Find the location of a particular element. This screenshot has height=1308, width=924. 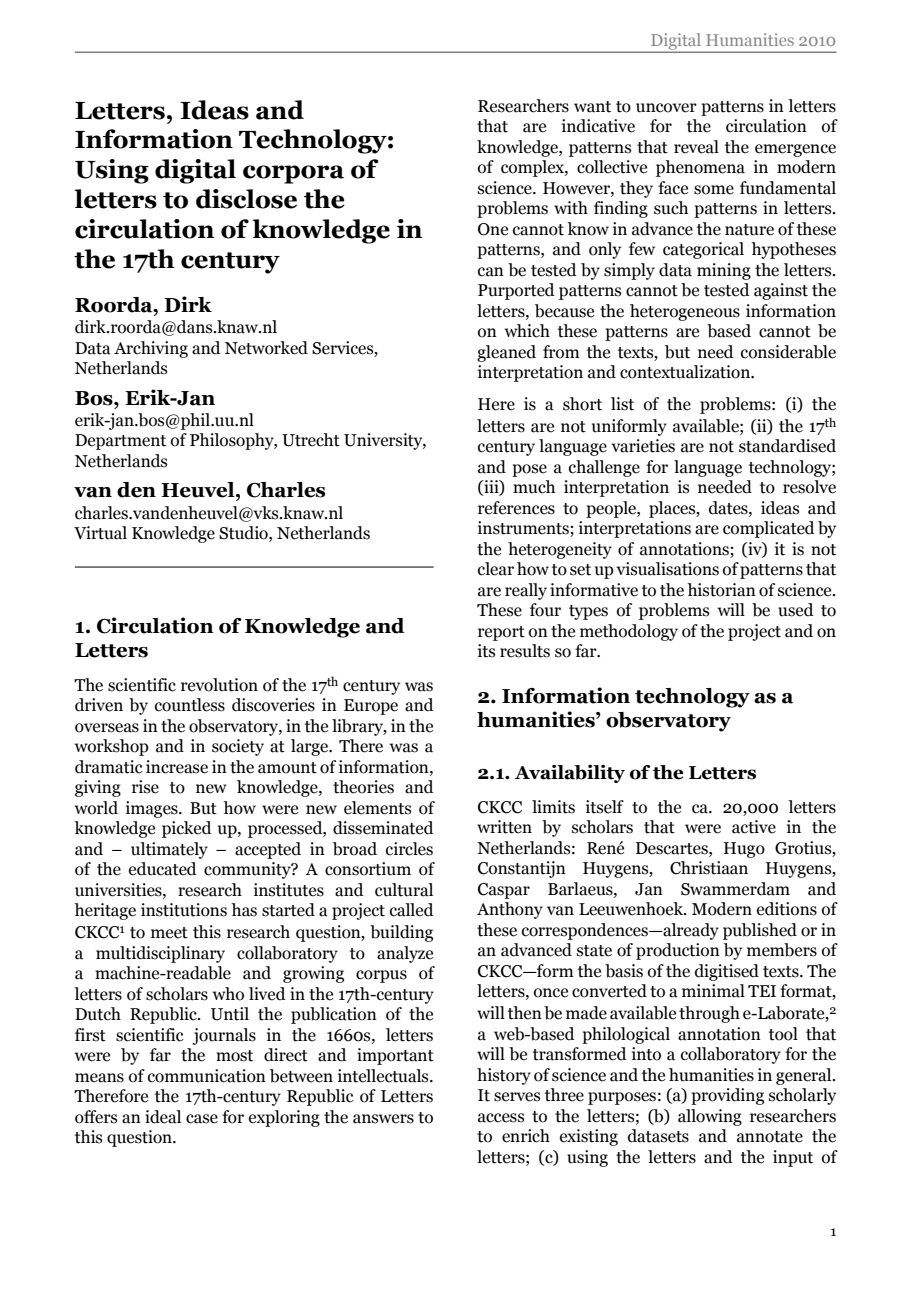

references is located at coordinates (516, 508).
